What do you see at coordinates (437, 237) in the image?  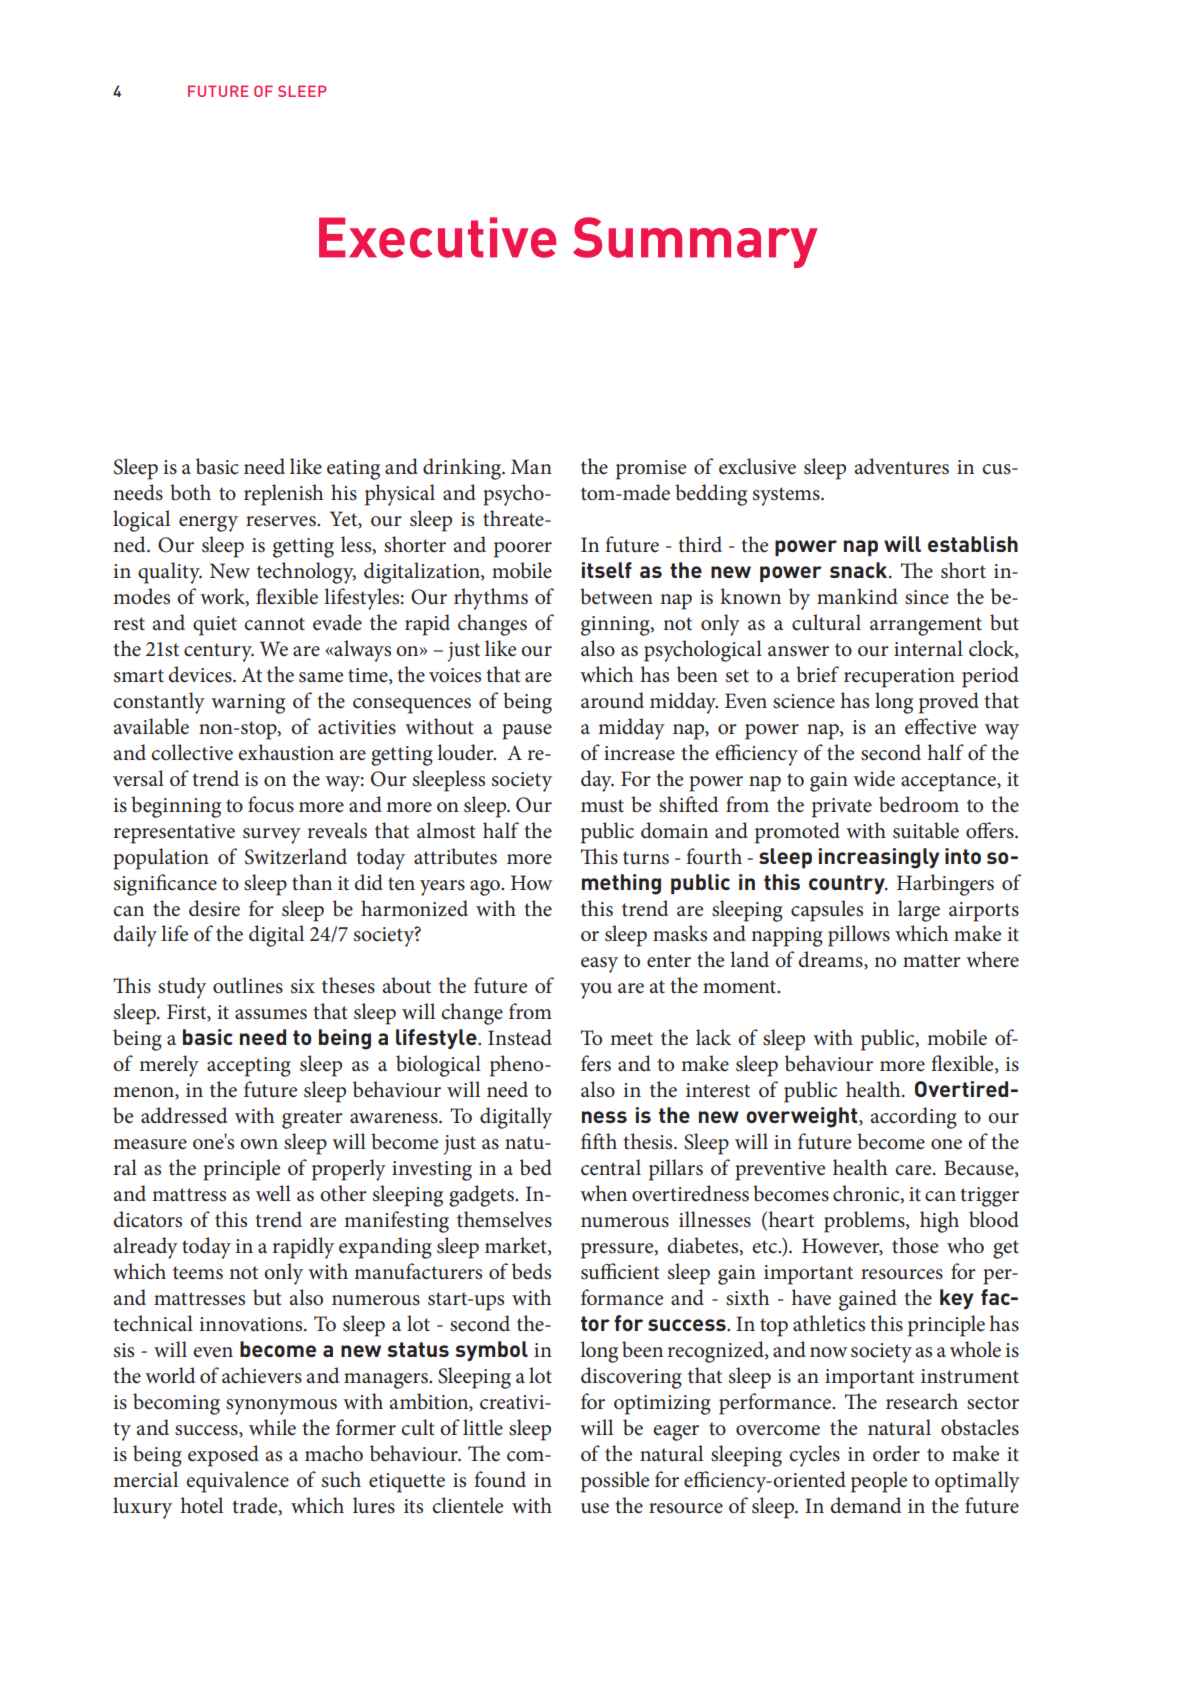 I see `Executive` at bounding box center [437, 237].
